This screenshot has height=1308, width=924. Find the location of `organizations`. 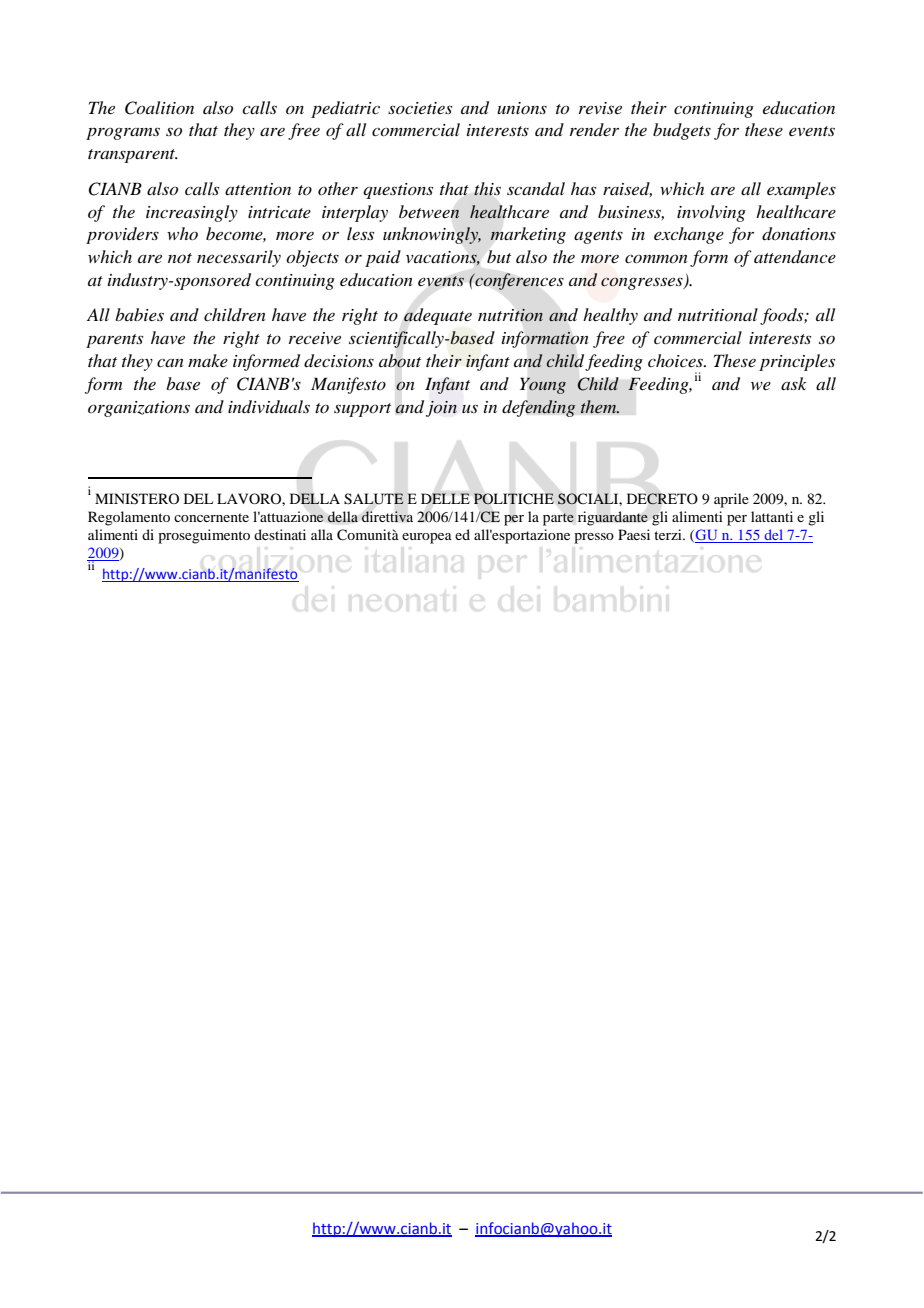

organizations is located at coordinates (139, 409).
